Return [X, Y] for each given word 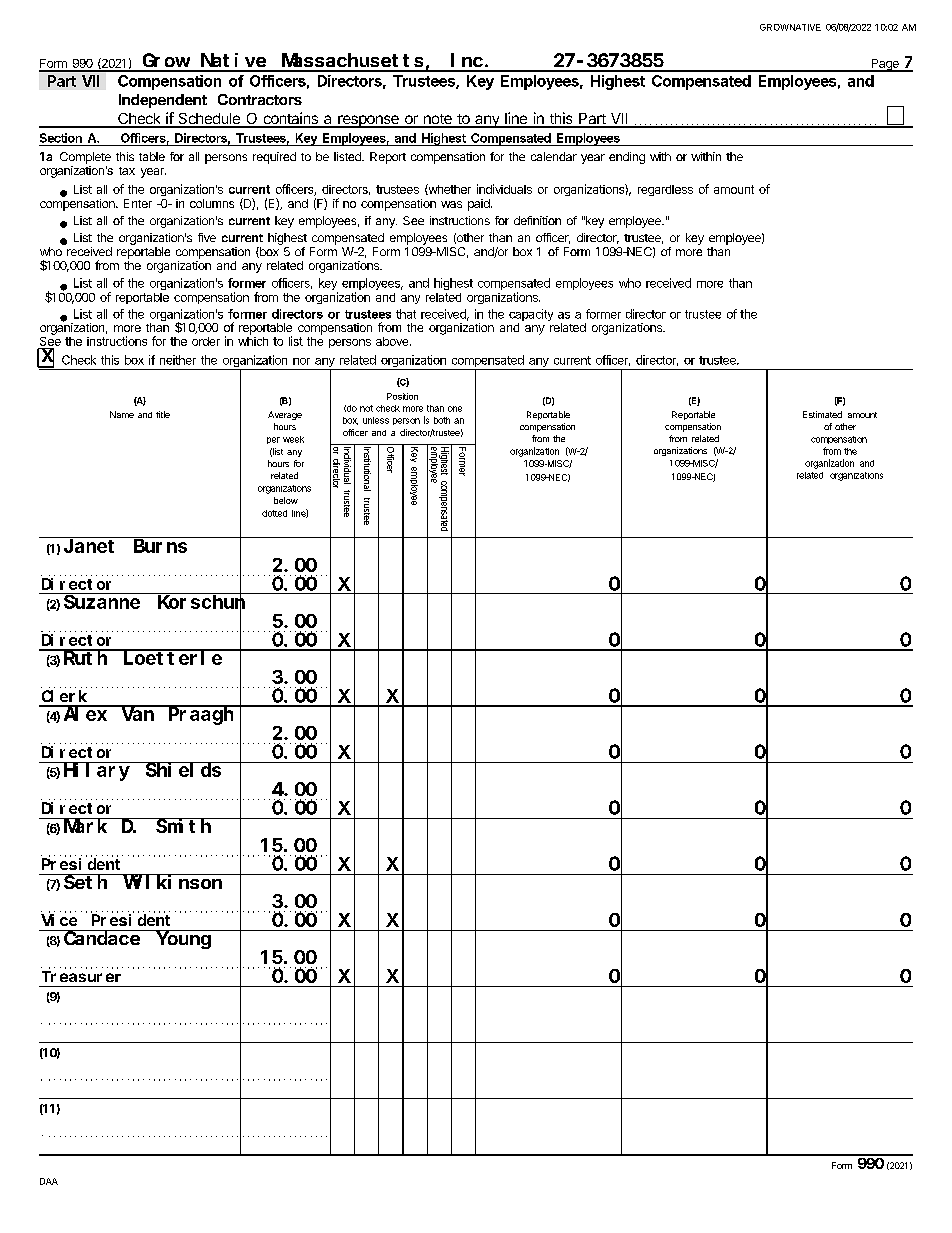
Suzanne [102, 602]
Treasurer [81, 976]
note [437, 120]
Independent [163, 101]
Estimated [822, 414]
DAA [49, 1181]
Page [885, 65]
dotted [274, 513]
